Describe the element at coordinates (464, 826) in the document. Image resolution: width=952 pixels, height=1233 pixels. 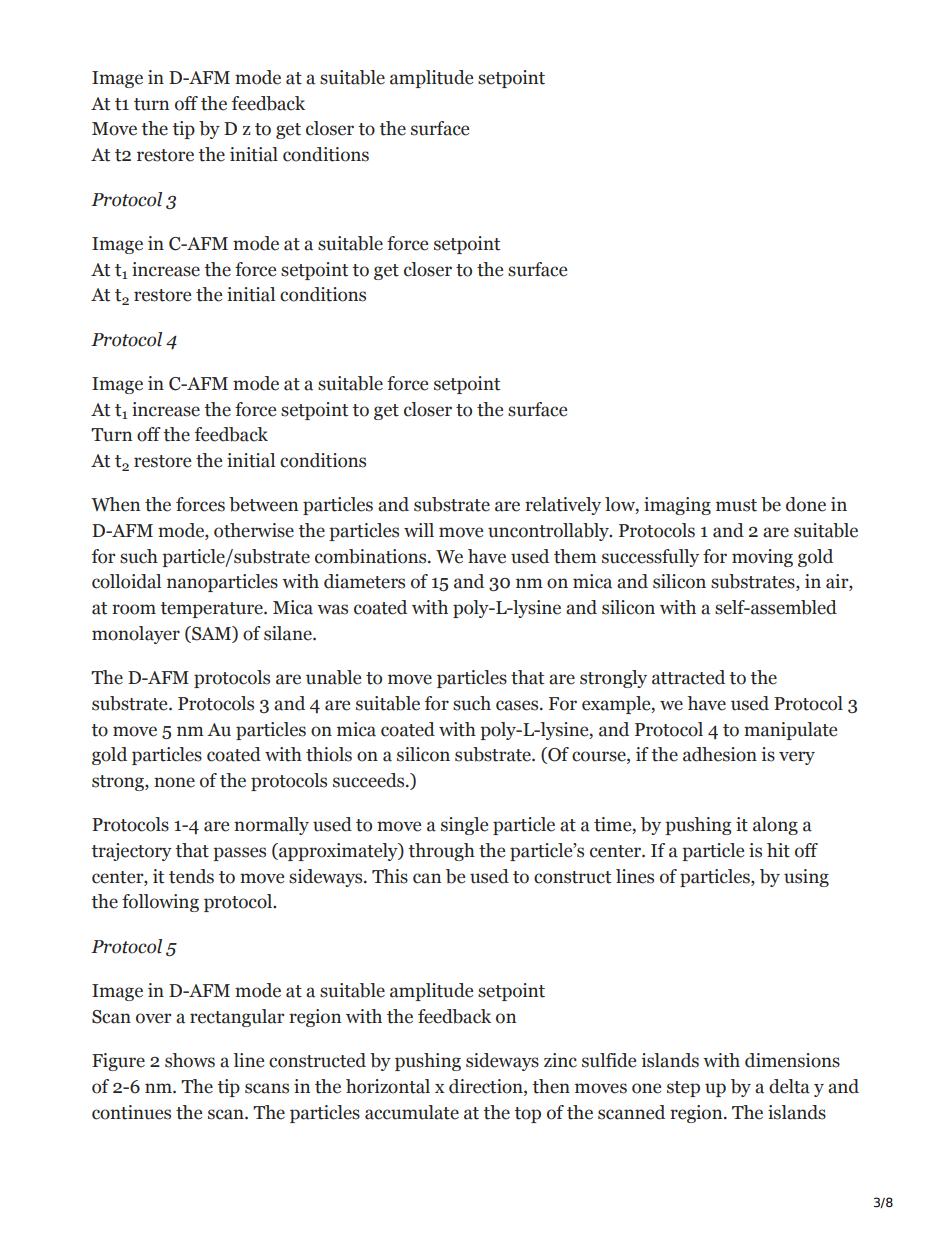
I see `single` at that location.
